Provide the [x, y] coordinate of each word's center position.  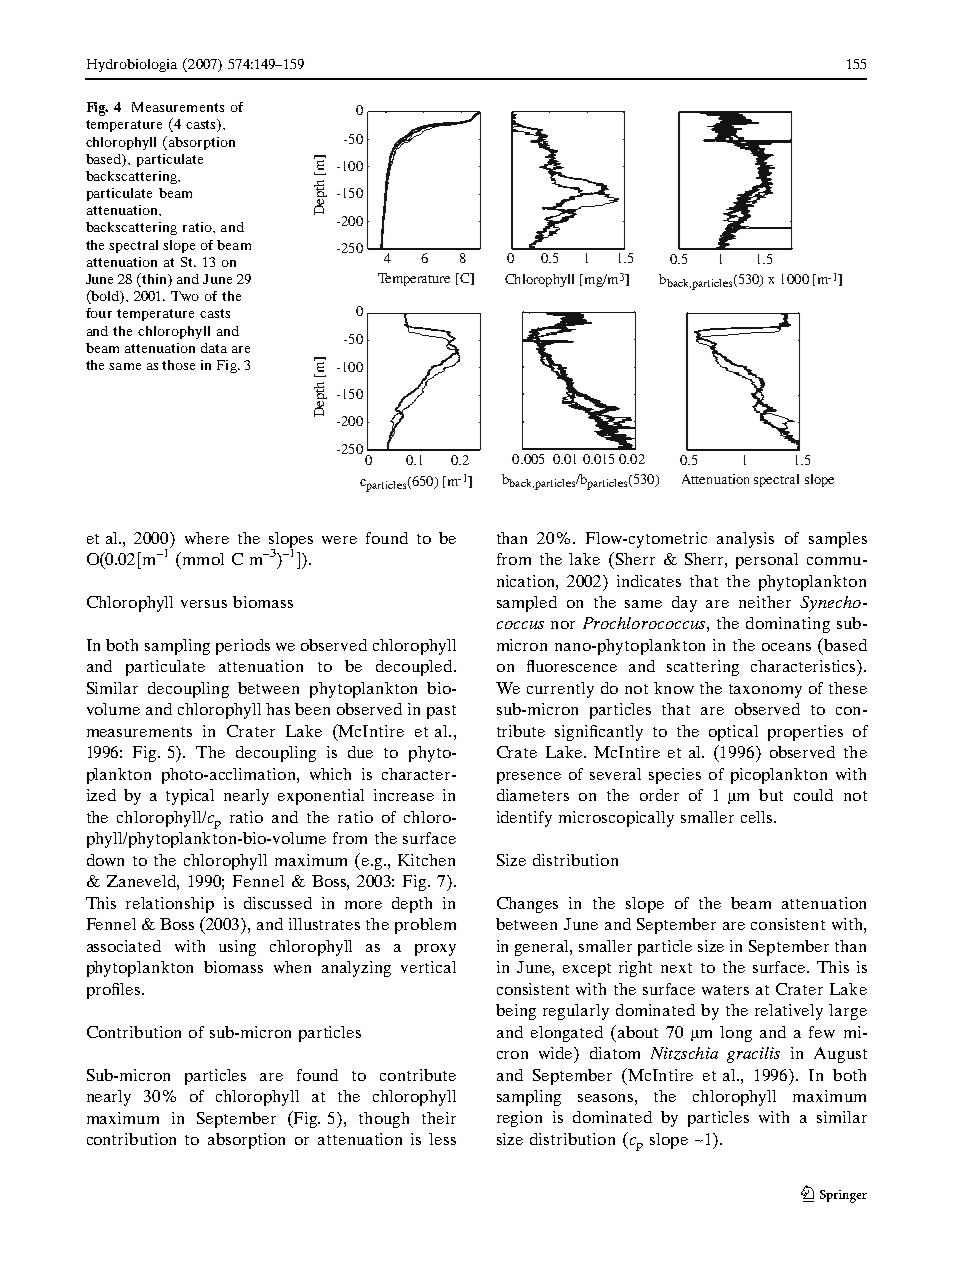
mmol [202, 558]
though [384, 1120]
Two [185, 296]
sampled [527, 604]
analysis [745, 540]
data [214, 348]
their [439, 1118]
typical [190, 797]
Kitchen [426, 860]
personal [767, 561]
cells [758, 817]
